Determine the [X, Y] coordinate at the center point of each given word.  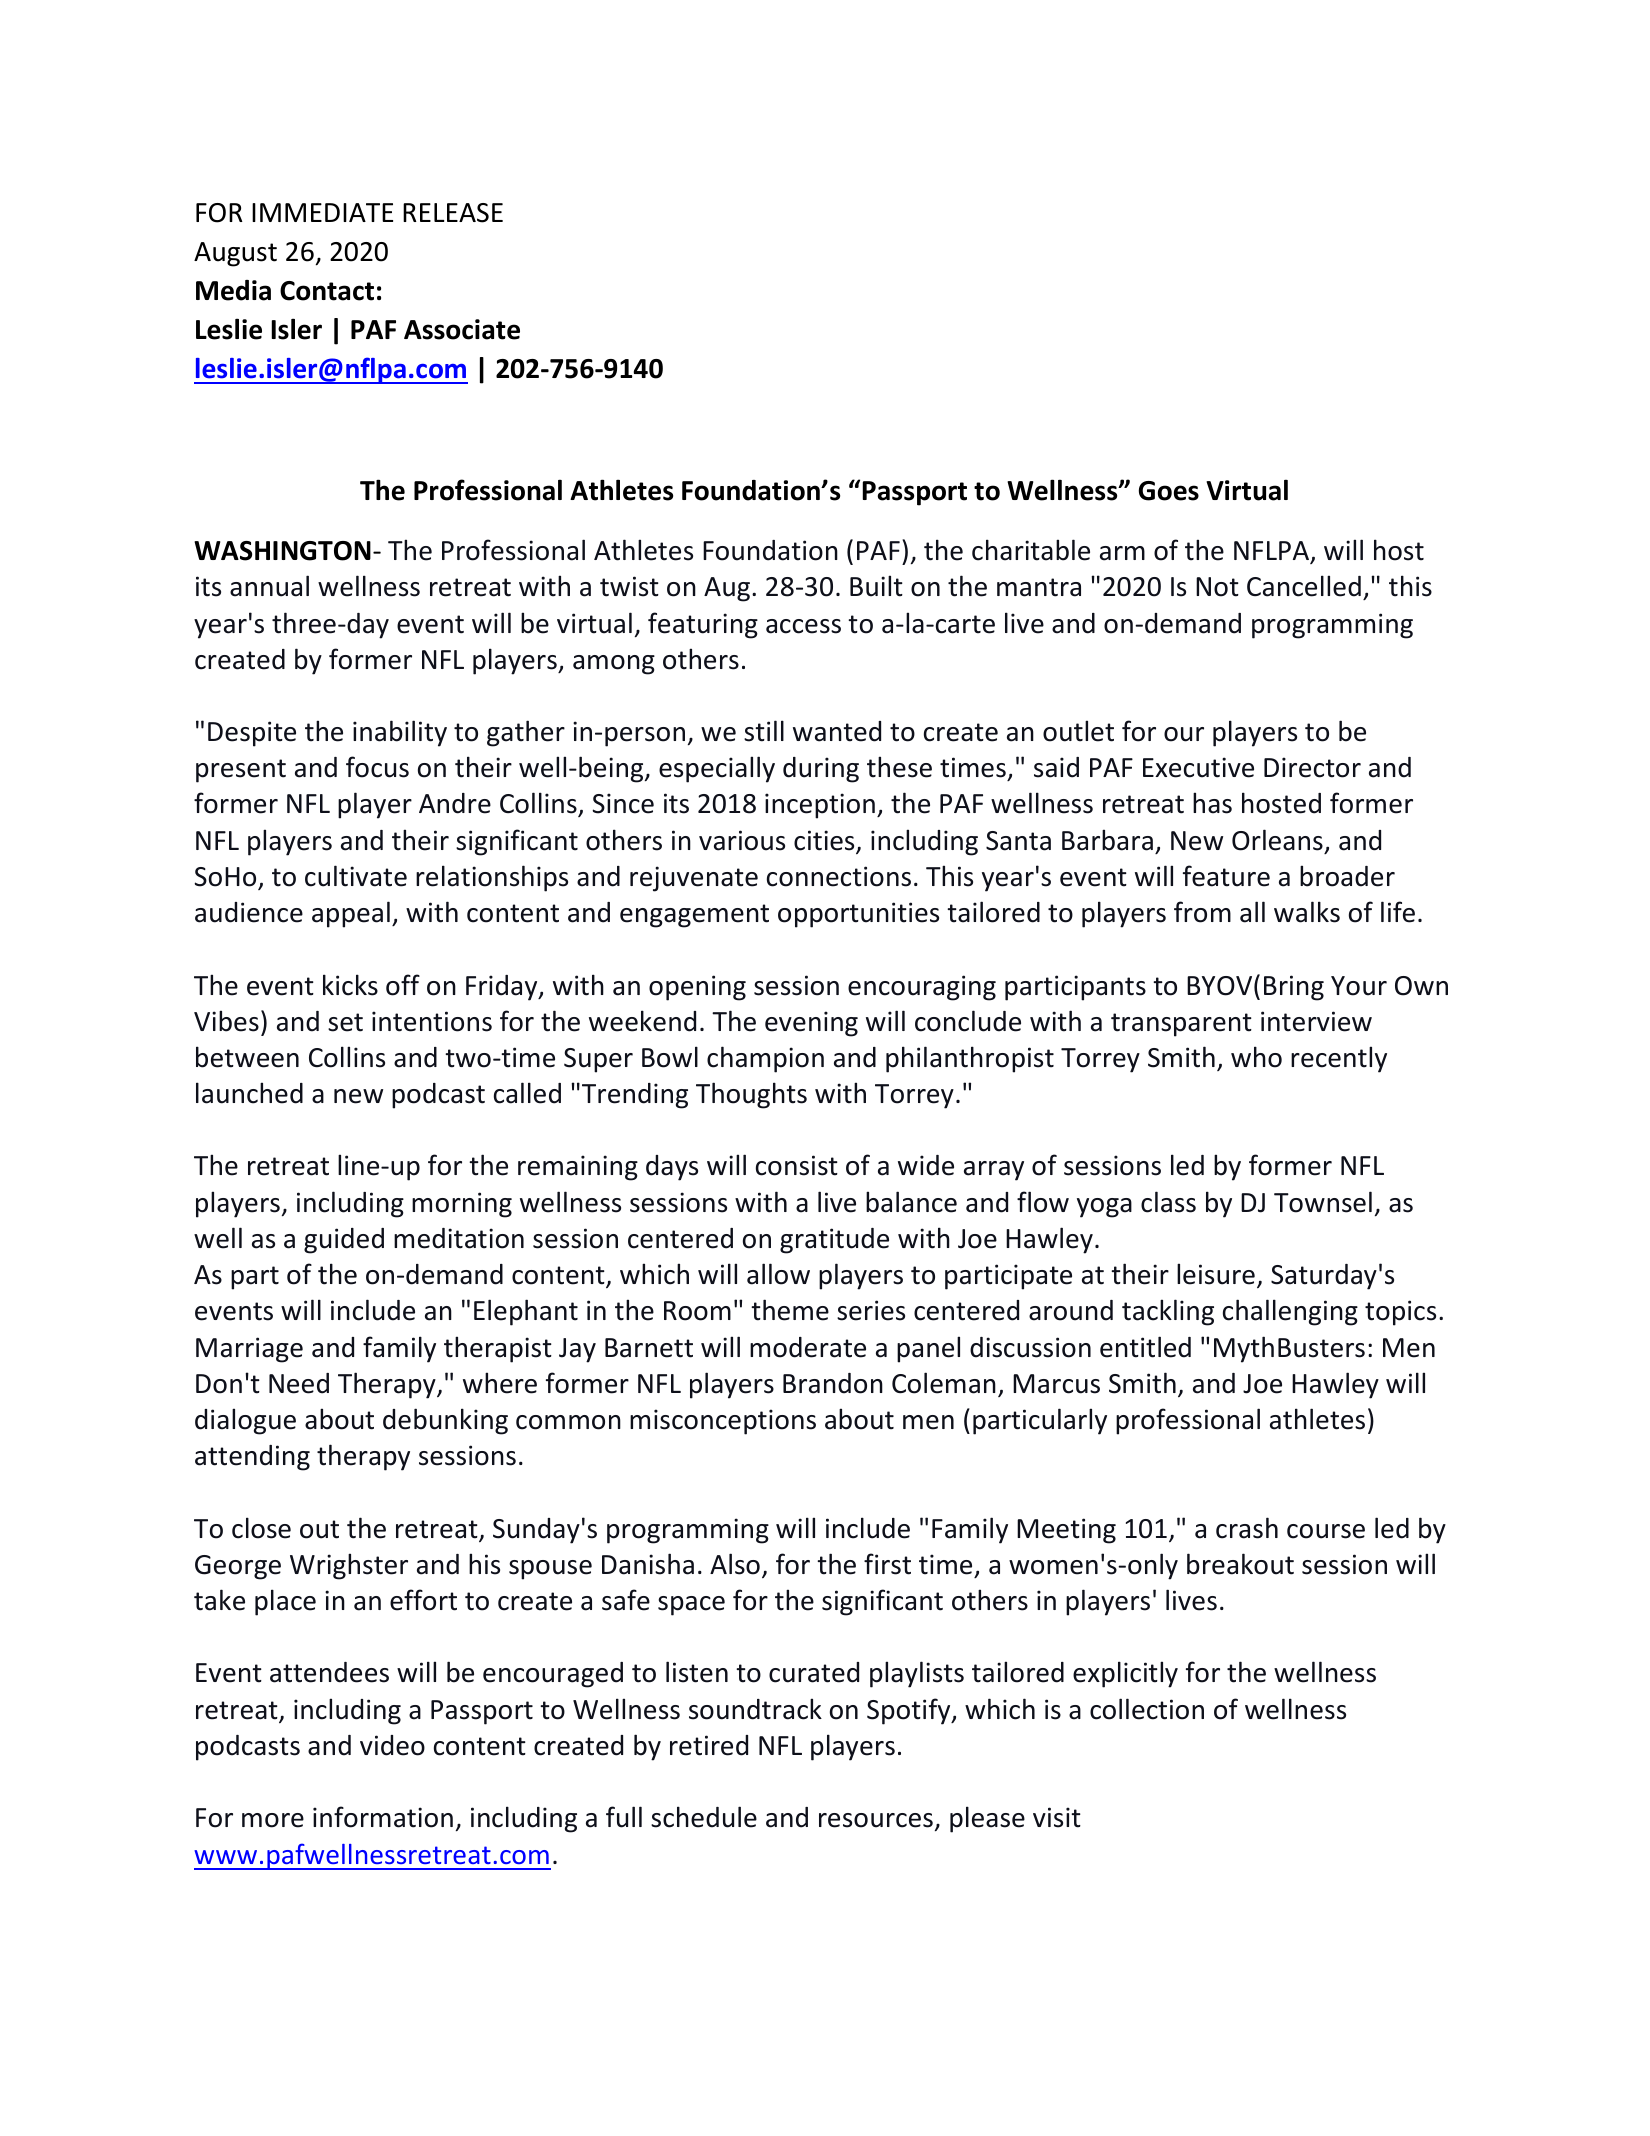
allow [778, 1274]
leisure [1216, 1274]
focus [377, 767]
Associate [462, 329]
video [392, 1745]
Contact [327, 291]
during [821, 770]
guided [344, 1241]
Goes [1169, 491]
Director [1312, 767]
